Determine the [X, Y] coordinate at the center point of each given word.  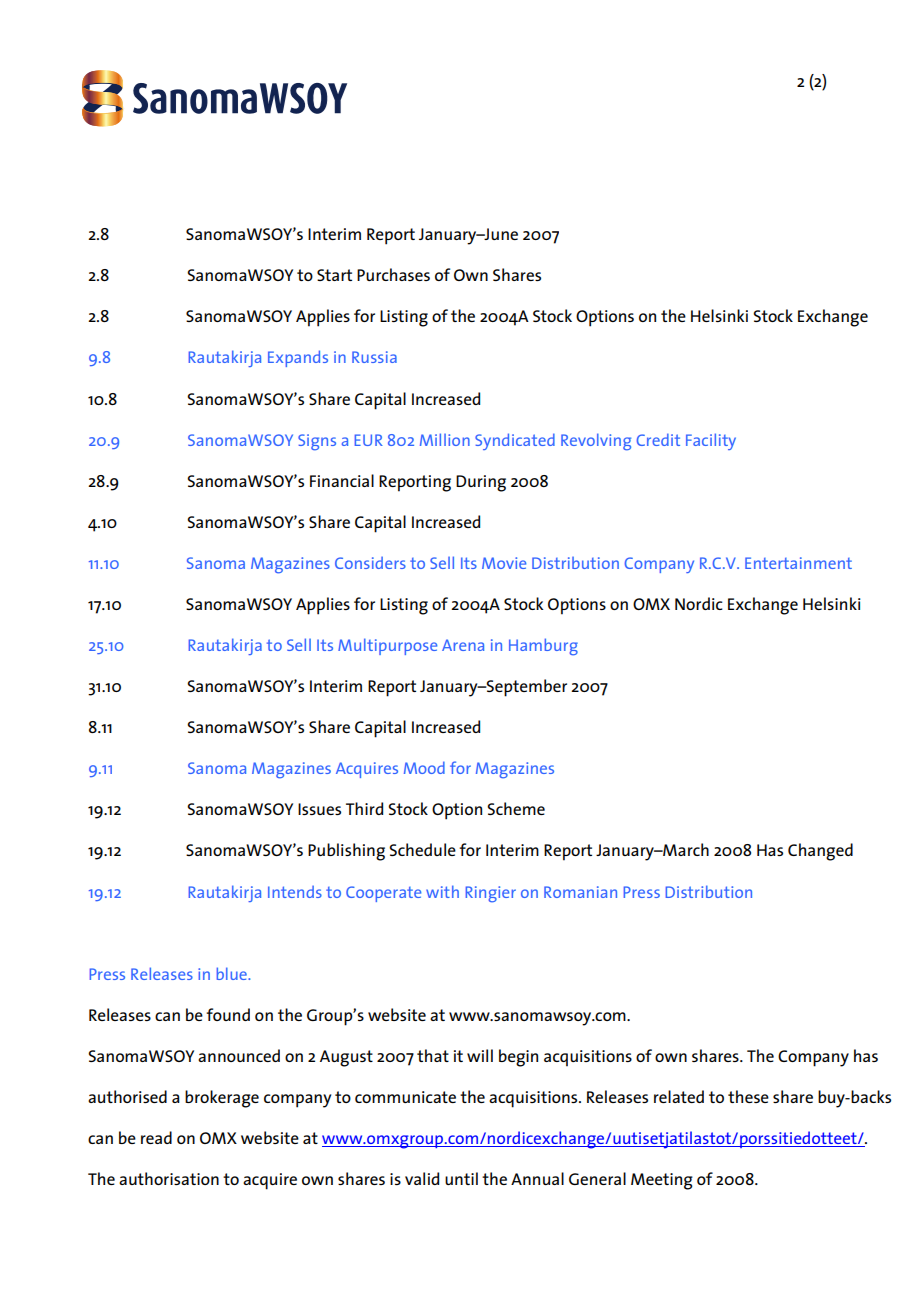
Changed [820, 852]
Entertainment [798, 563]
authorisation [169, 1178]
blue [233, 973]
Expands [298, 358]
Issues [319, 809]
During [481, 483]
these [748, 1096]
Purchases [393, 274]
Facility [711, 441]
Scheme [516, 808]
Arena [463, 645]
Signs [317, 442]
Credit [658, 439]
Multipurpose [387, 646]
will [480, 1055]
